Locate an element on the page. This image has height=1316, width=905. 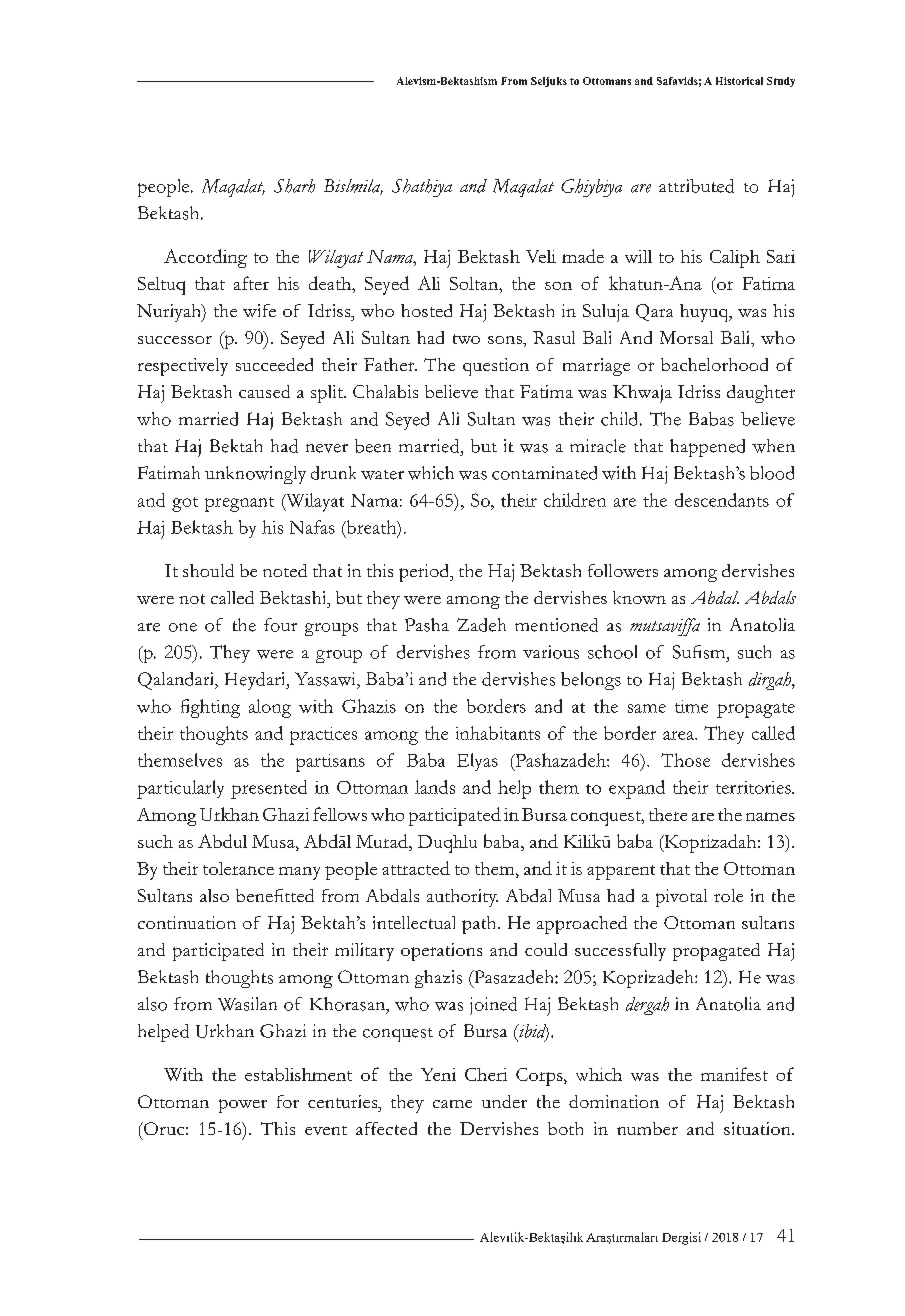
role is located at coordinates (728, 895).
